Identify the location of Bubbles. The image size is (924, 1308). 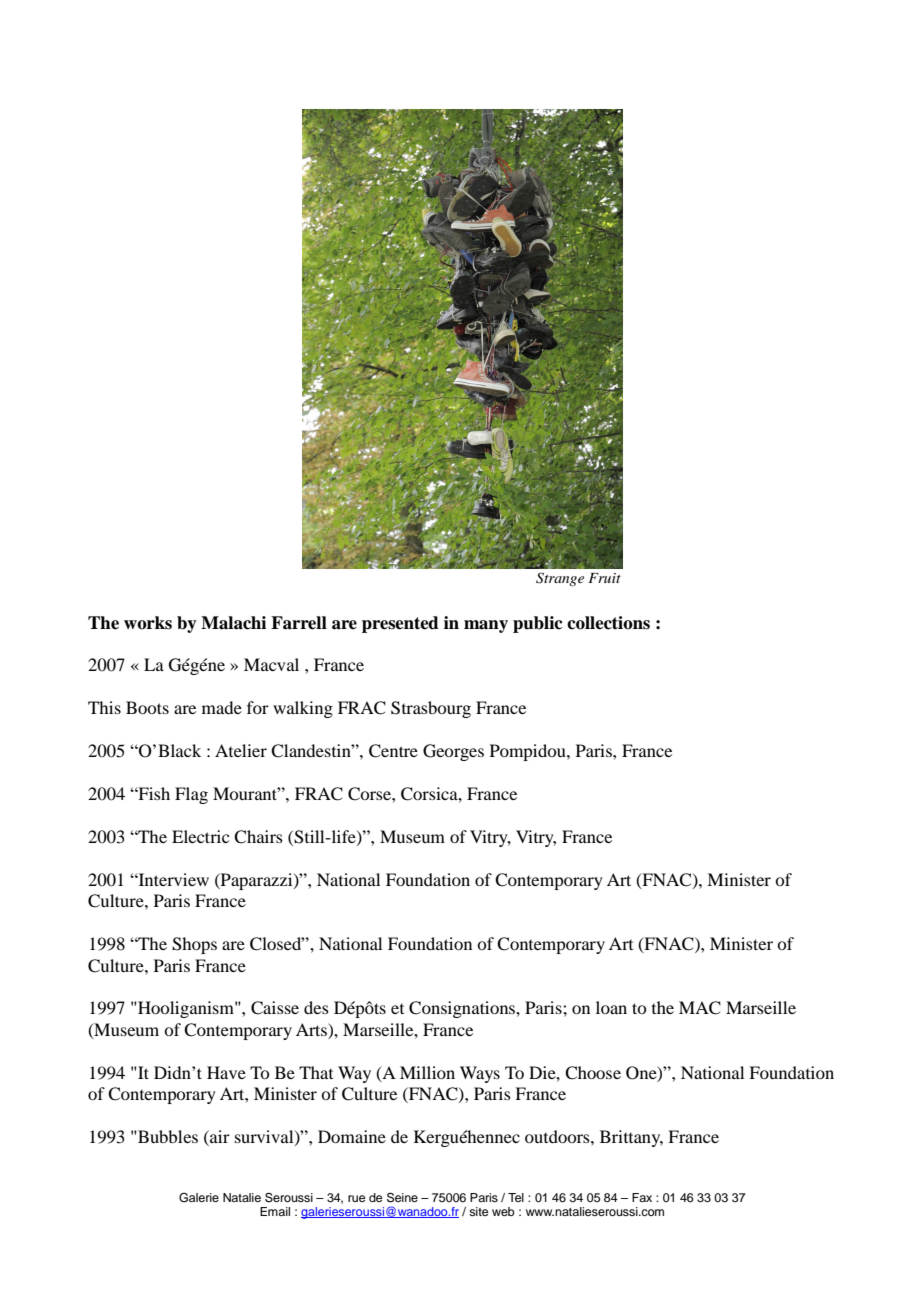
(167, 1136).
